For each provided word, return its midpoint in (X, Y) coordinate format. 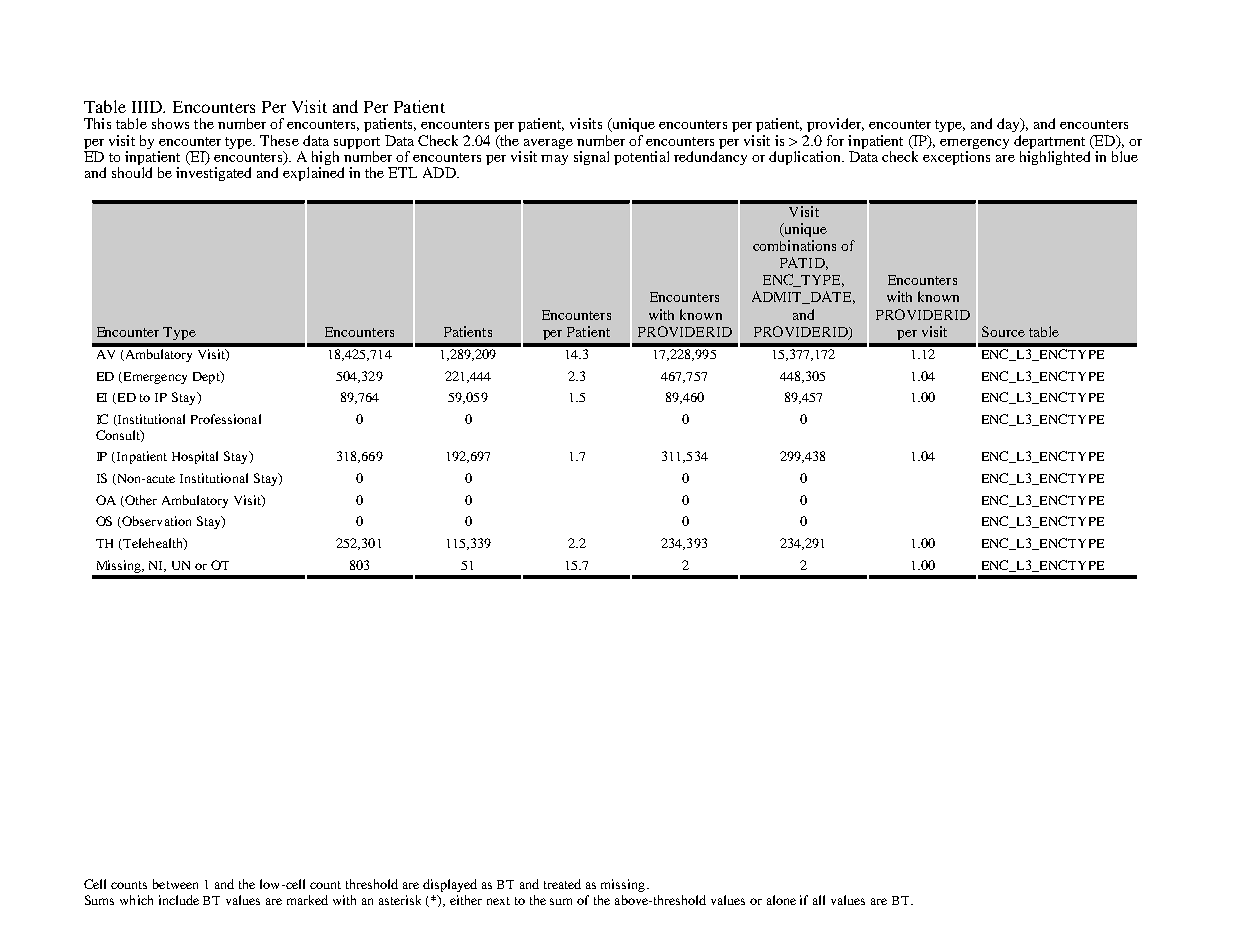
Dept (207, 377)
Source (1003, 331)
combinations (794, 245)
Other (140, 501)
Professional (226, 419)
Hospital (195, 457)
